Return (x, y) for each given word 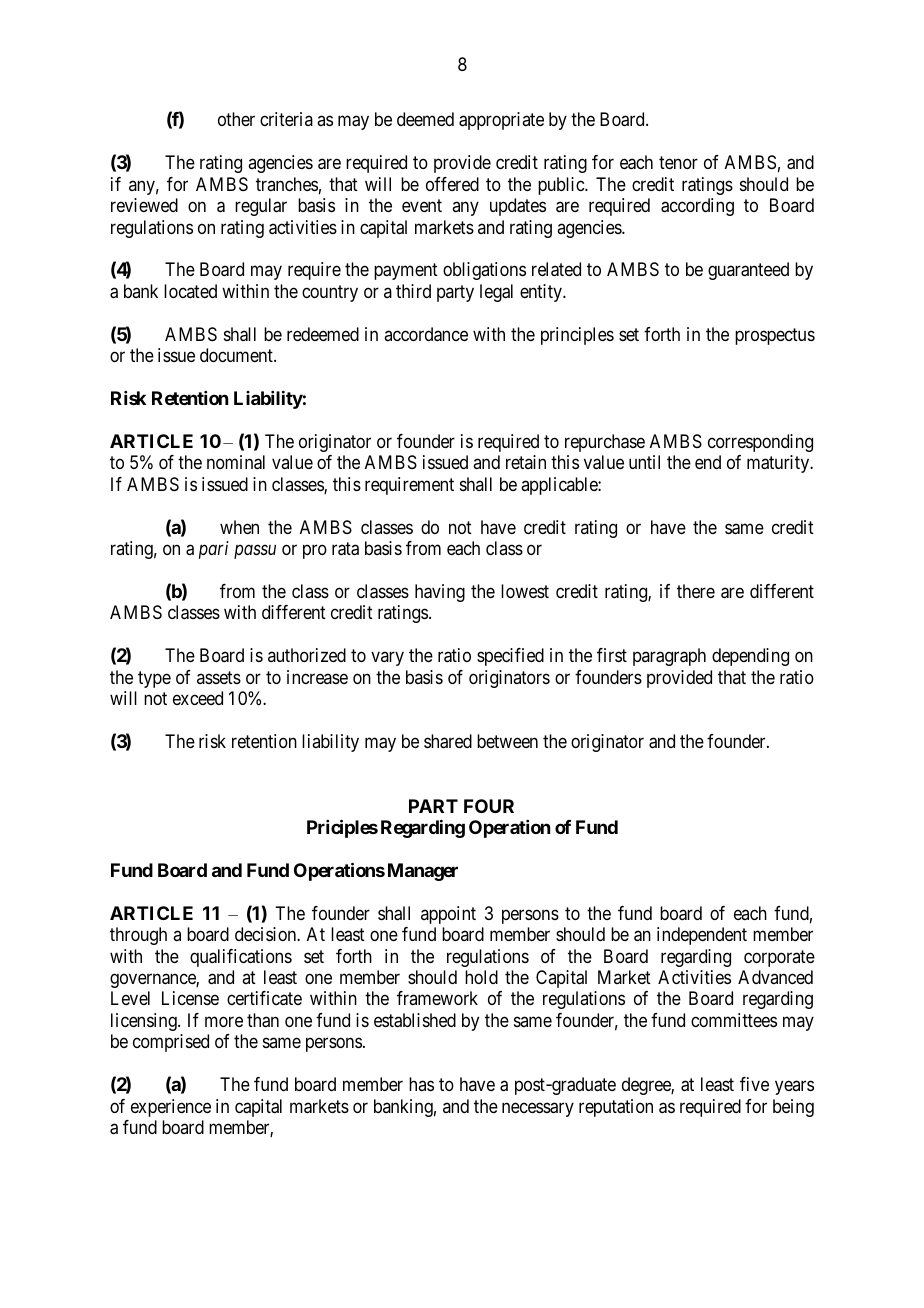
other (236, 119)
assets (219, 677)
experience (171, 1108)
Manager (423, 872)
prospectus (775, 336)
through (138, 936)
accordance (426, 334)
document (237, 355)
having (440, 593)
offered (452, 184)
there (696, 591)
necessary (538, 1109)
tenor (678, 162)
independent (702, 936)
